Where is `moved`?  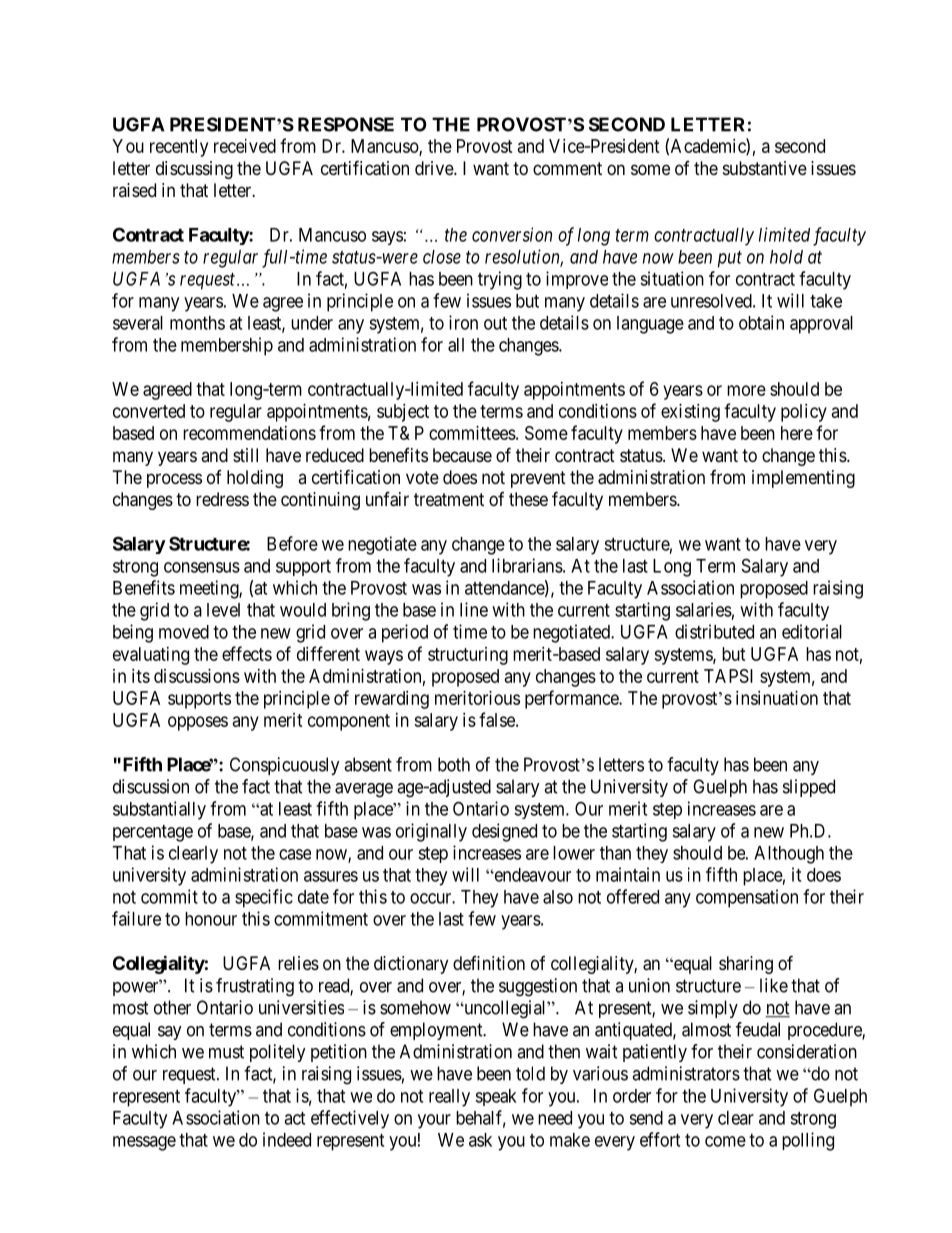 moved is located at coordinates (184, 632).
